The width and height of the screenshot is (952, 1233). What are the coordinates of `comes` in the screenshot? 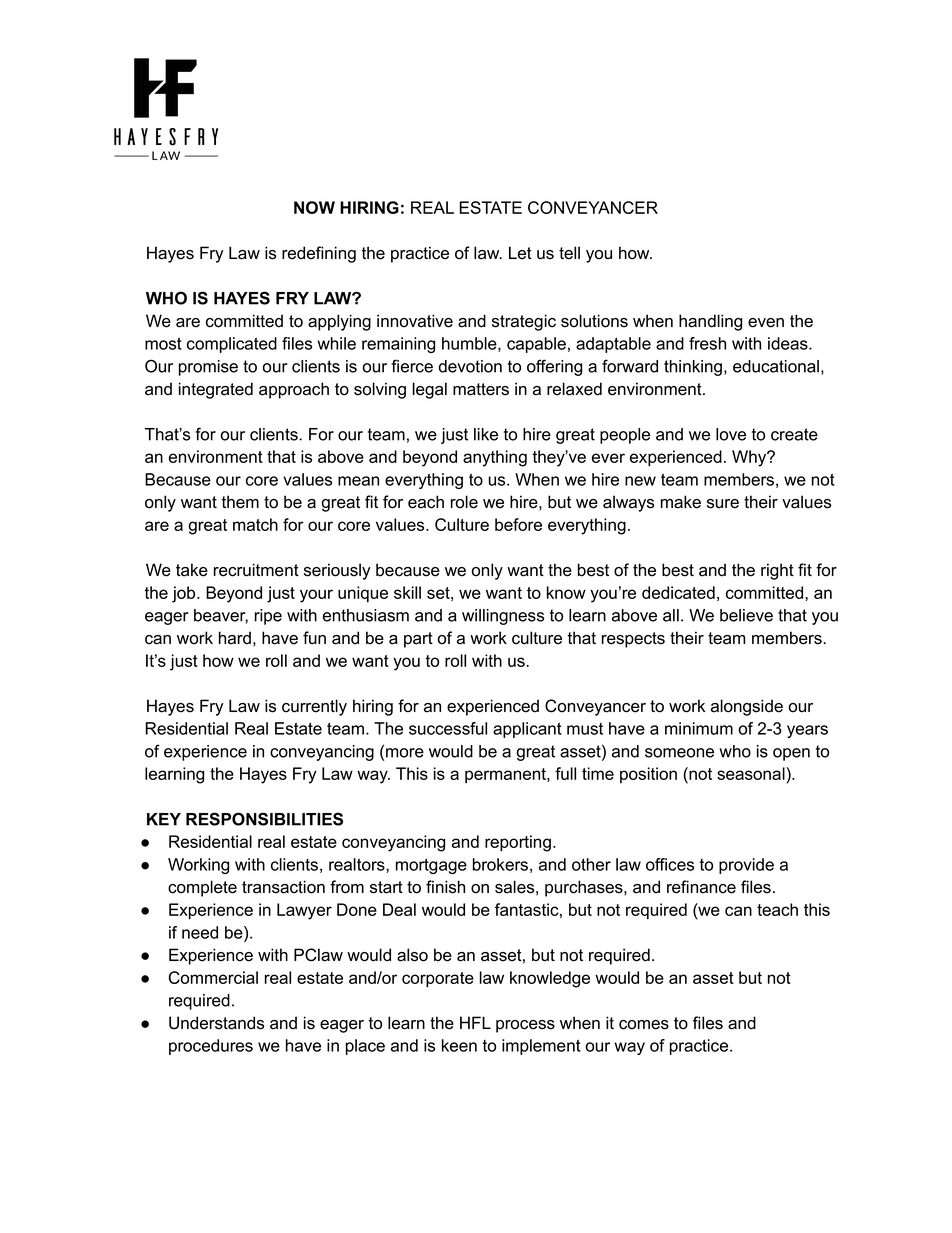 It's located at (644, 1025).
